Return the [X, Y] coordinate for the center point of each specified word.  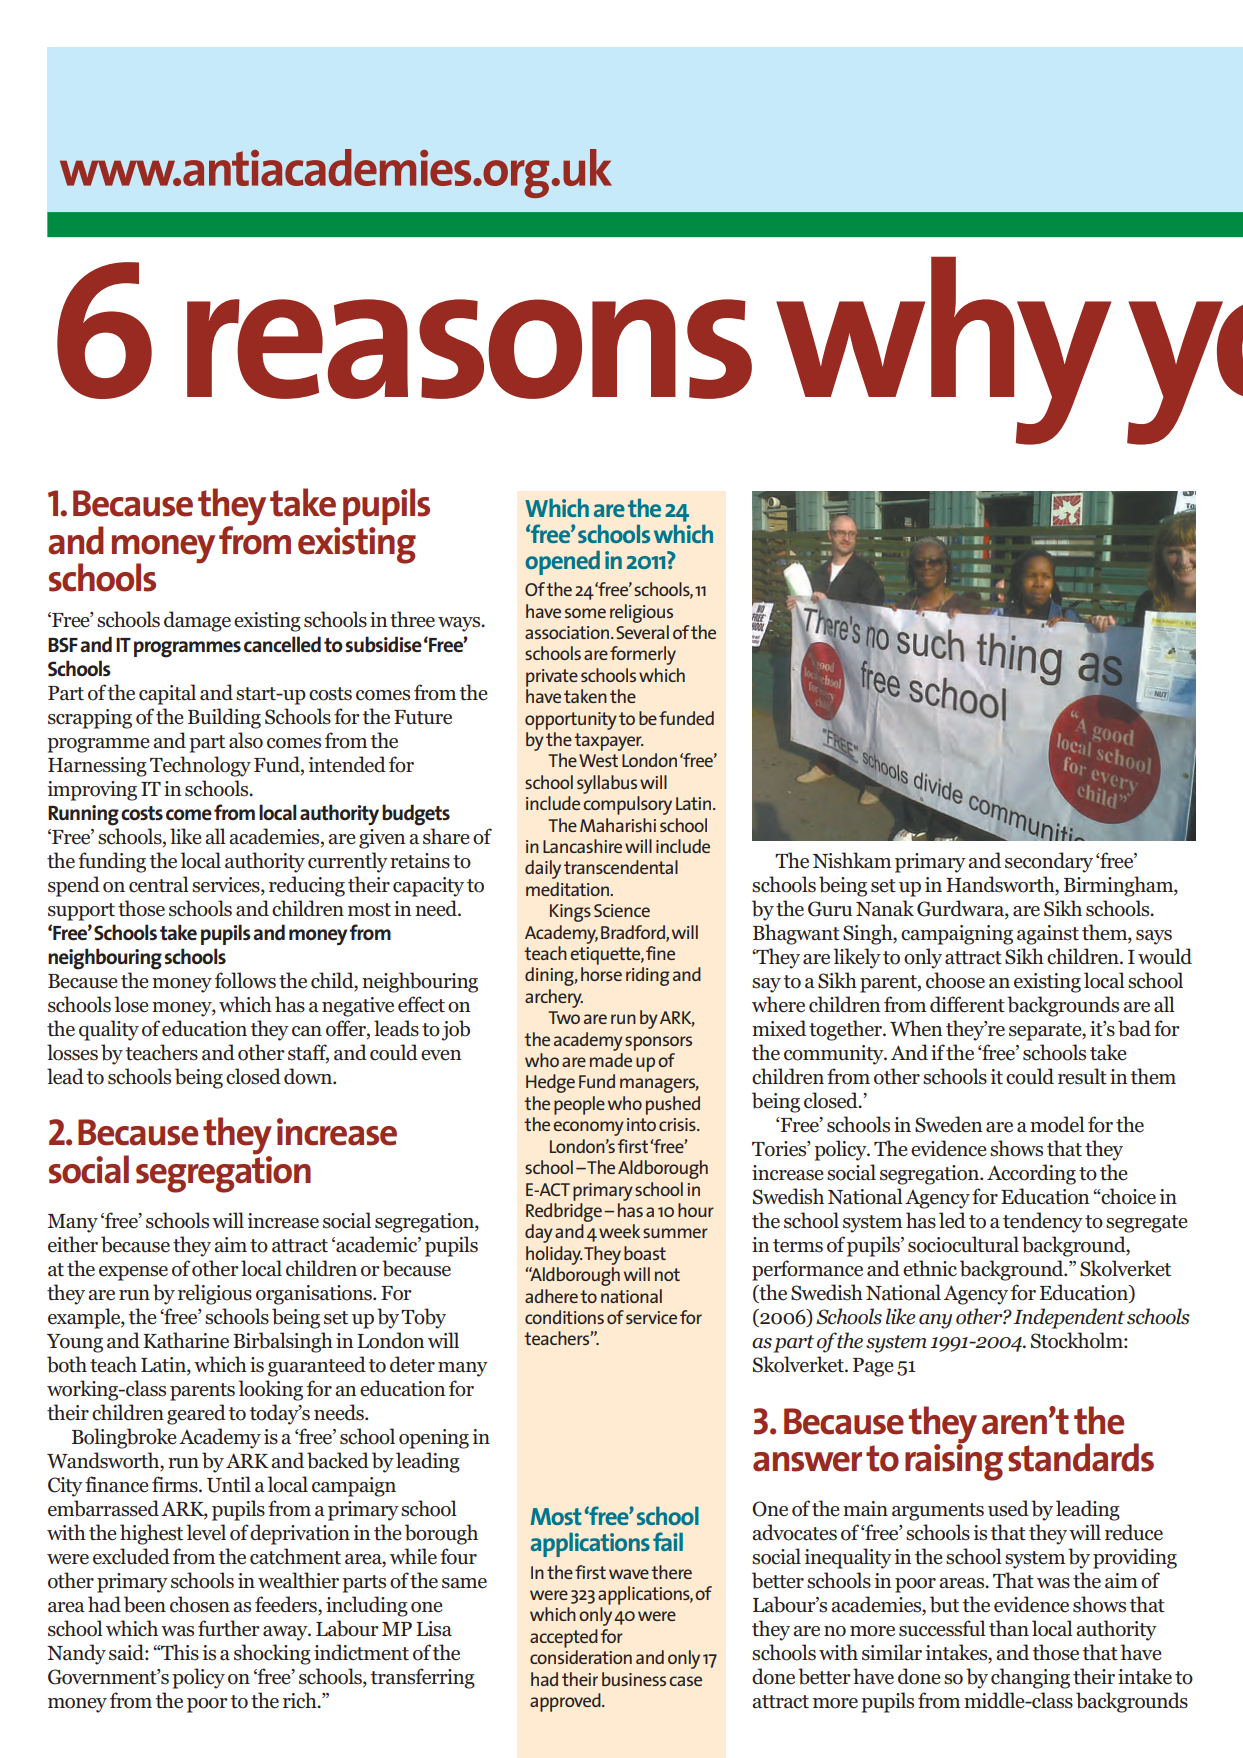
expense [133, 1273]
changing [1030, 1678]
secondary [1049, 862]
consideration [581, 1657]
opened [562, 563]
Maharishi [618, 825]
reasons [469, 349]
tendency [1043, 1222]
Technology [200, 766]
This [179, 1652]
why [944, 350]
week [619, 1231]
